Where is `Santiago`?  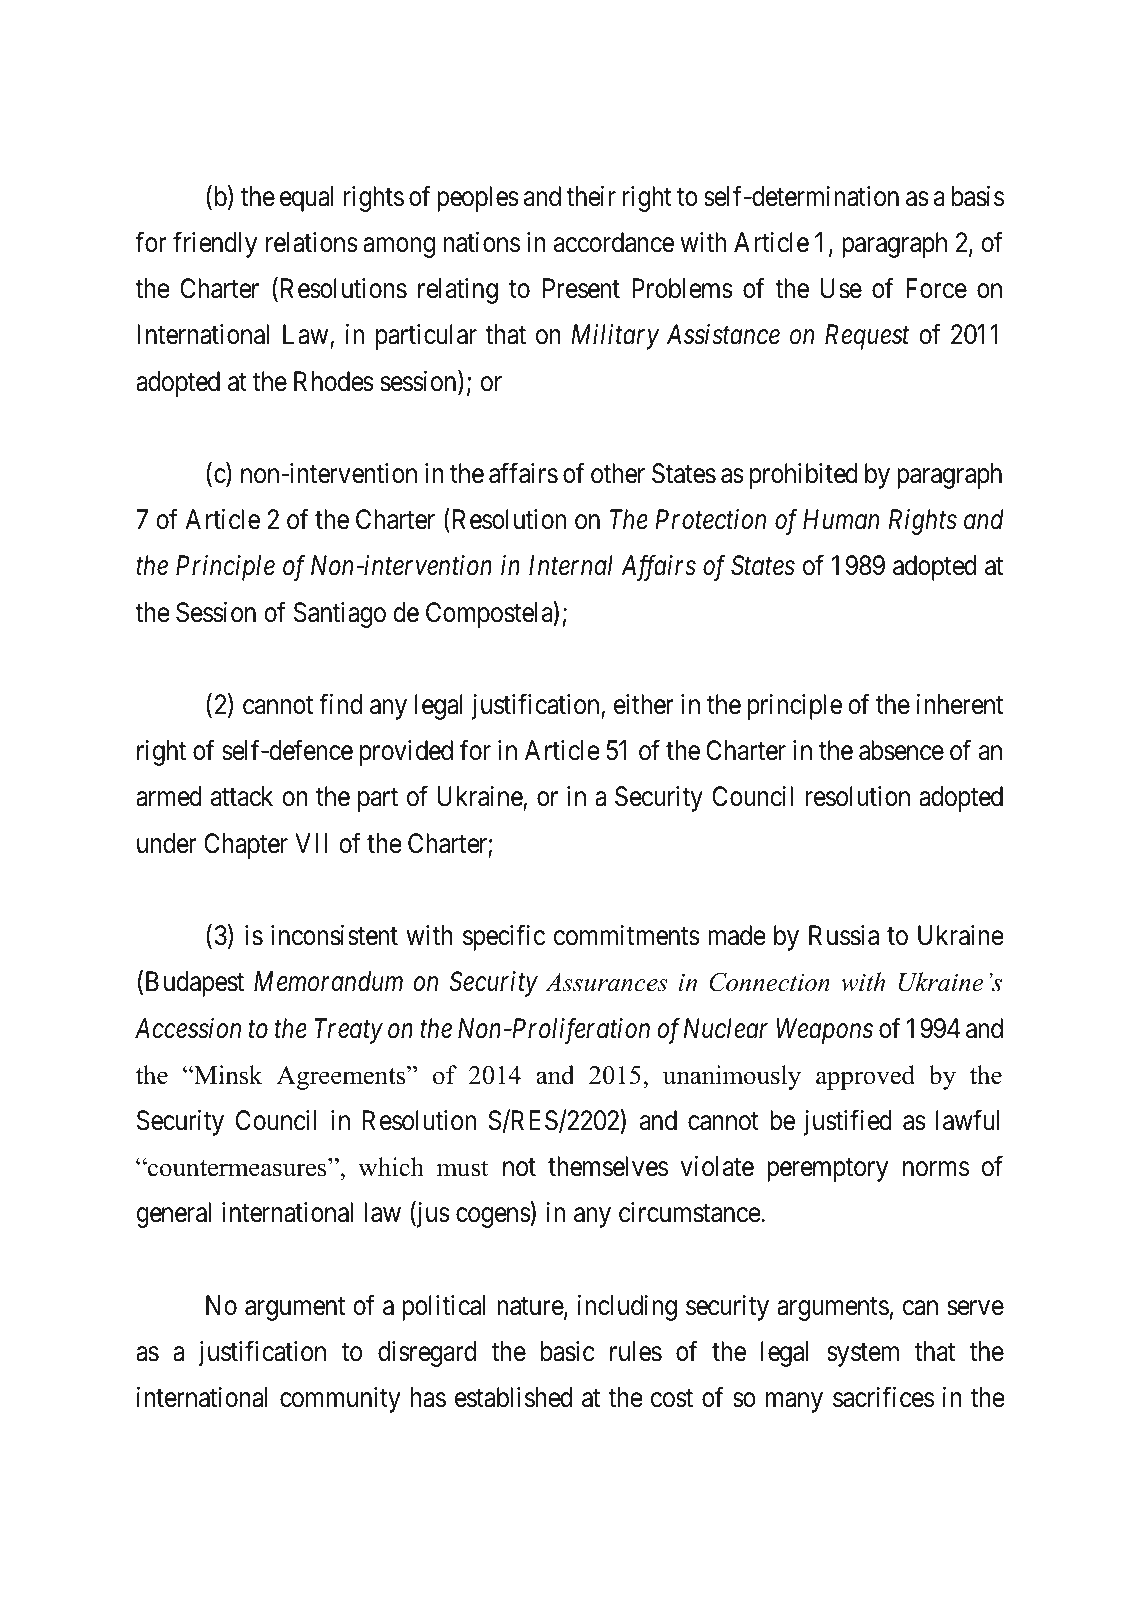 Santiago is located at coordinates (340, 615).
